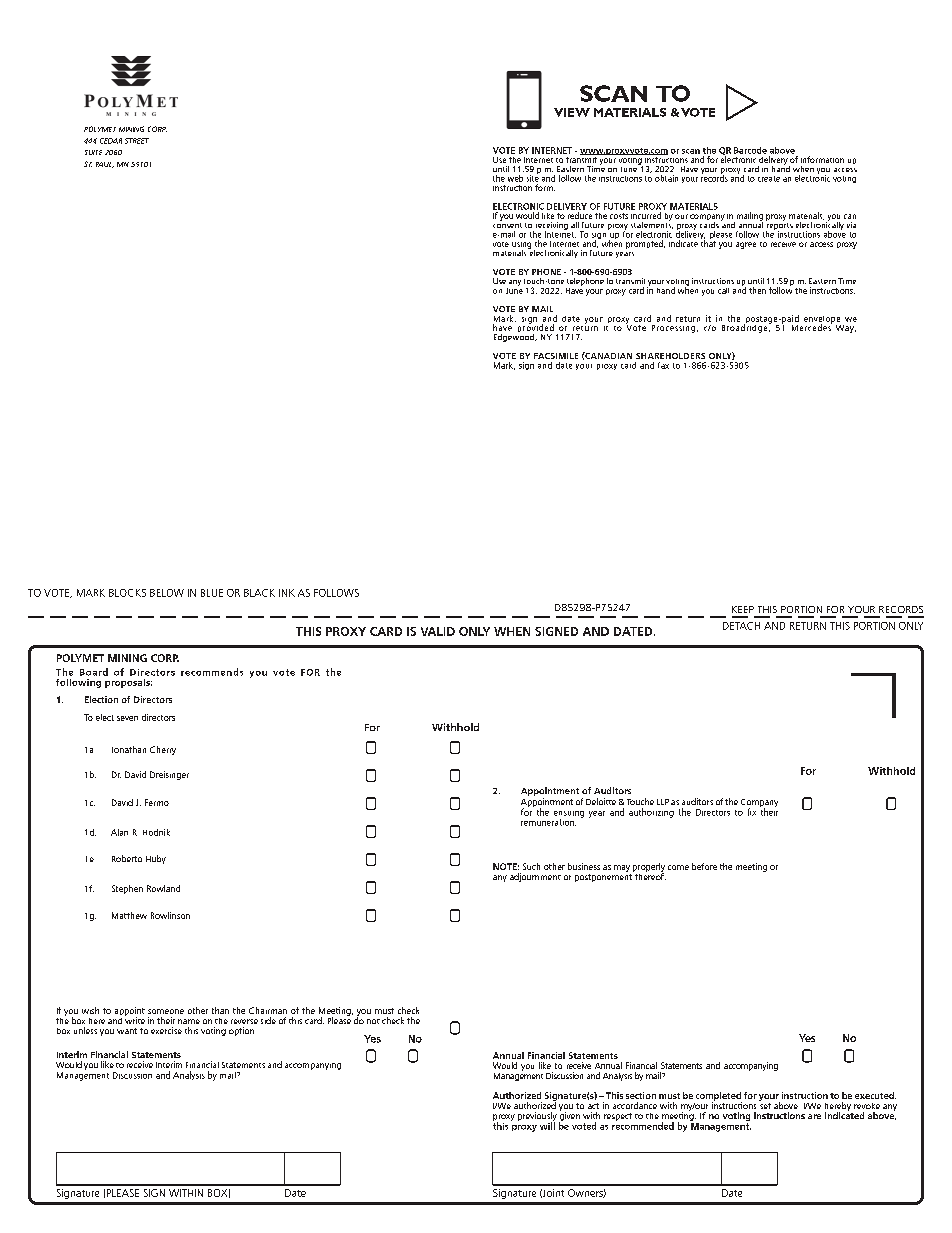  I want to click on web, so click(515, 178).
